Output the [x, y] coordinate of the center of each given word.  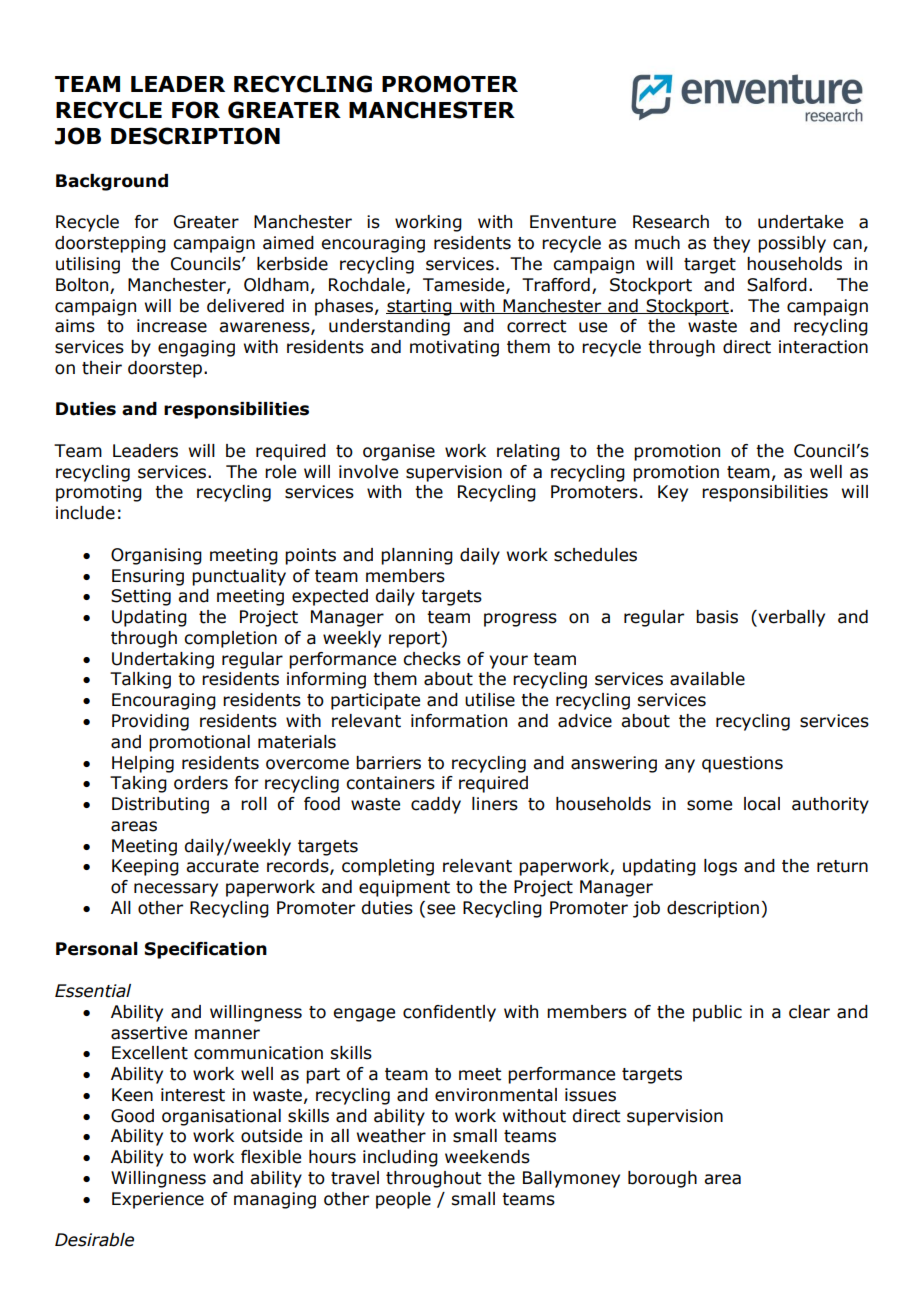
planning [417, 556]
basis [717, 617]
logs [720, 867]
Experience [158, 1200]
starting [420, 307]
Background [112, 182]
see [441, 909]
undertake [800, 222]
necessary [176, 890]
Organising [156, 556]
